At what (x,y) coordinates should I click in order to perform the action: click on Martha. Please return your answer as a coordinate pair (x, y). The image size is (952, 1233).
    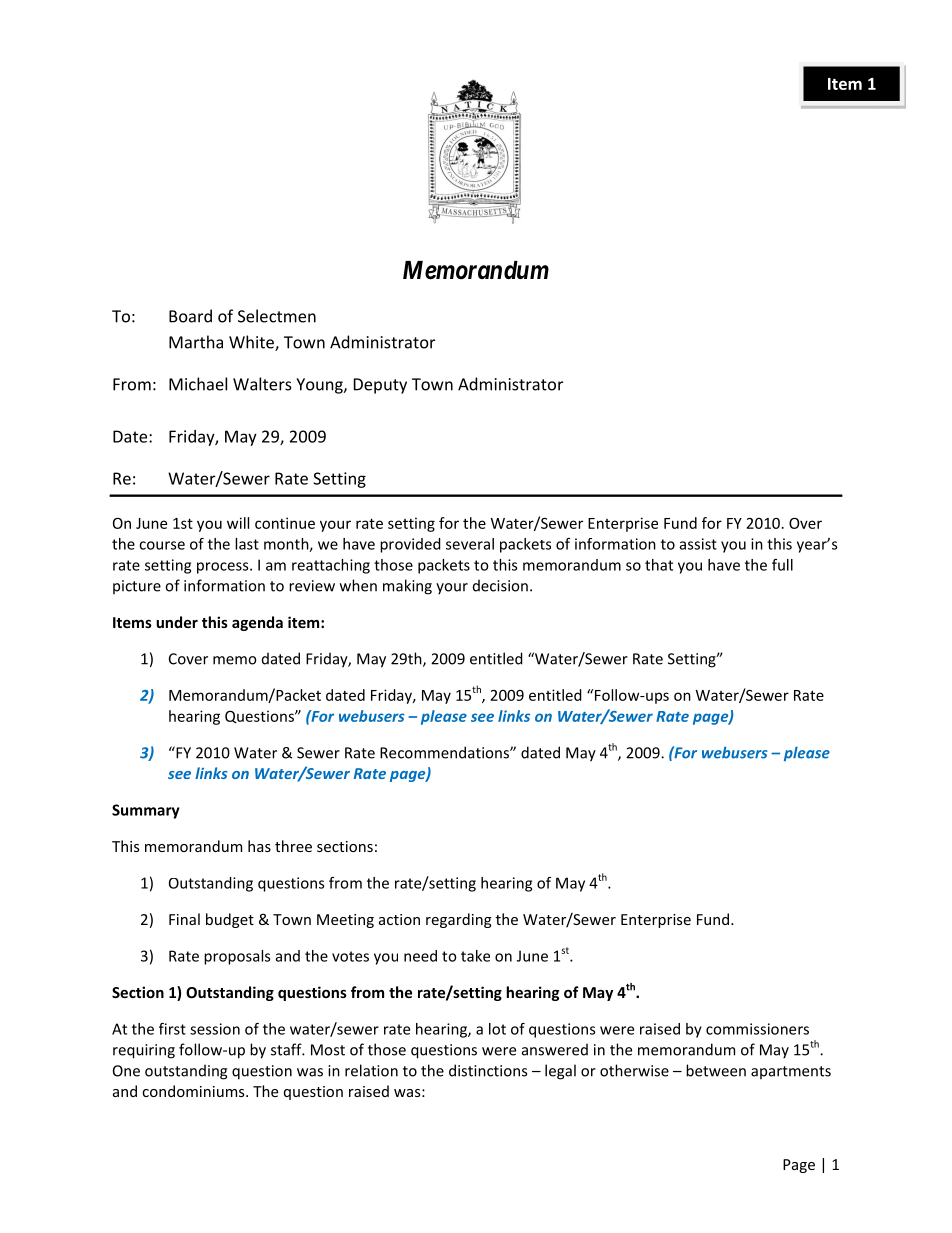
    Looking at the image, I should click on (196, 342).
